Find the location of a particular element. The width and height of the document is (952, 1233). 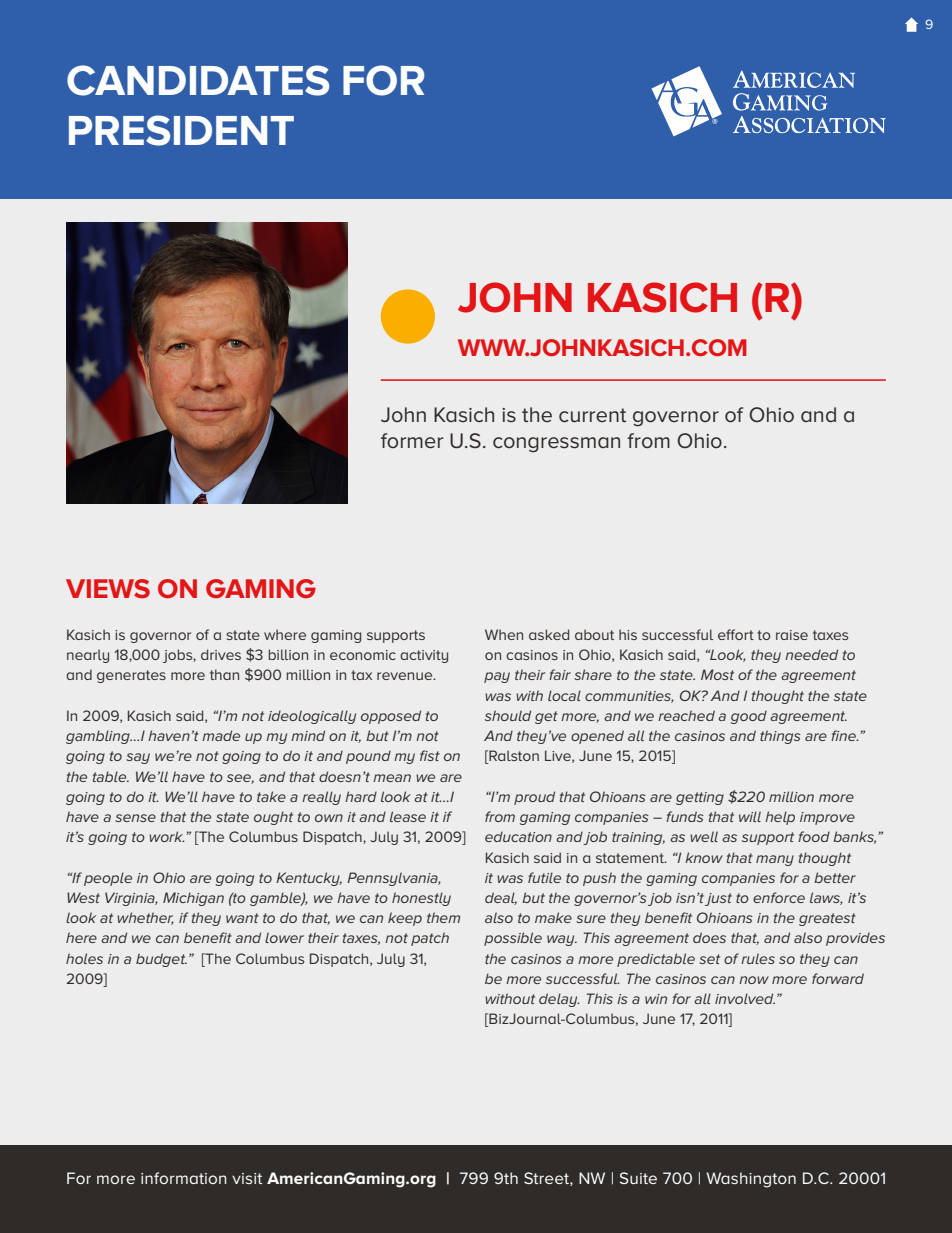

information is located at coordinates (184, 1178).
